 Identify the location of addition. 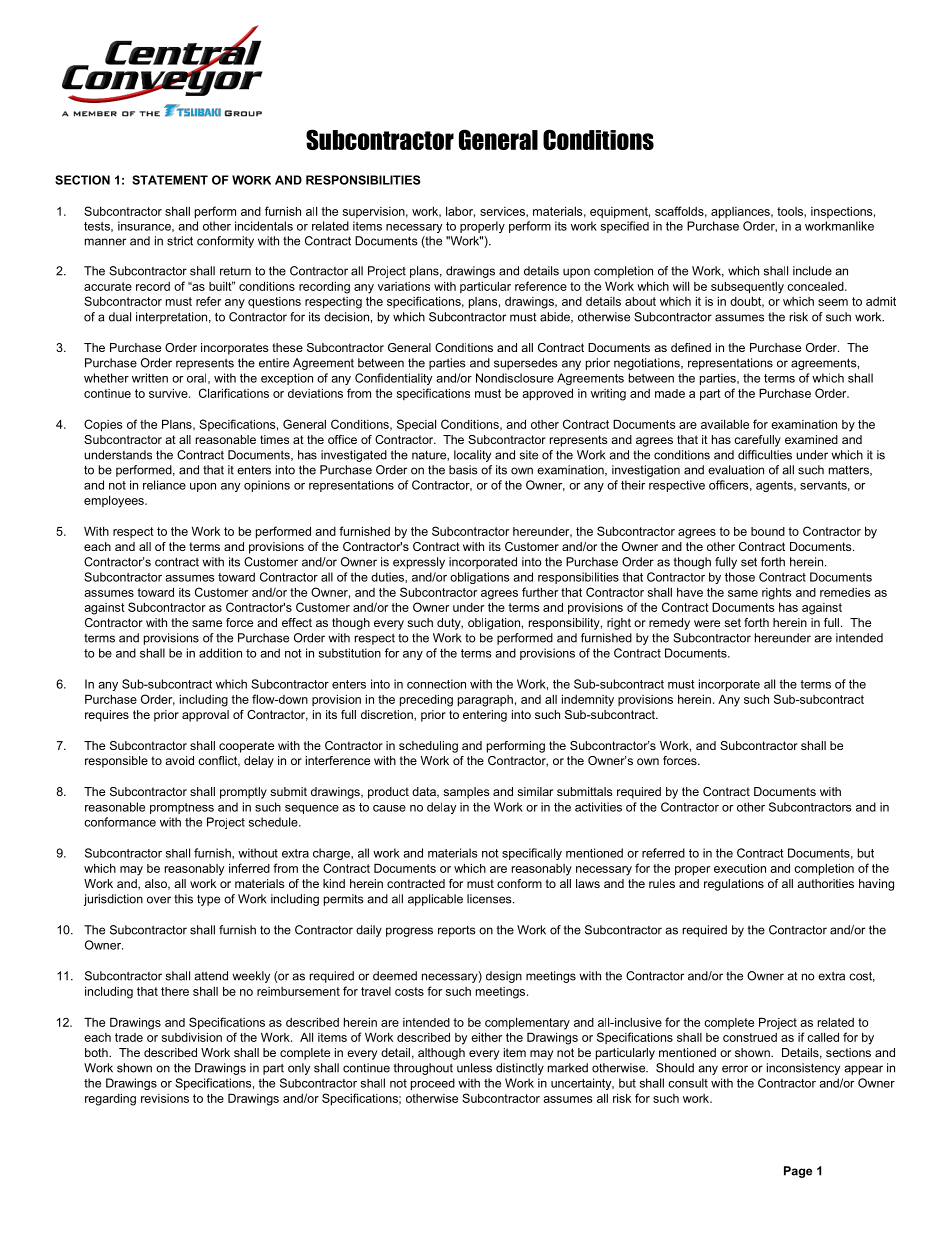
(220, 653).
